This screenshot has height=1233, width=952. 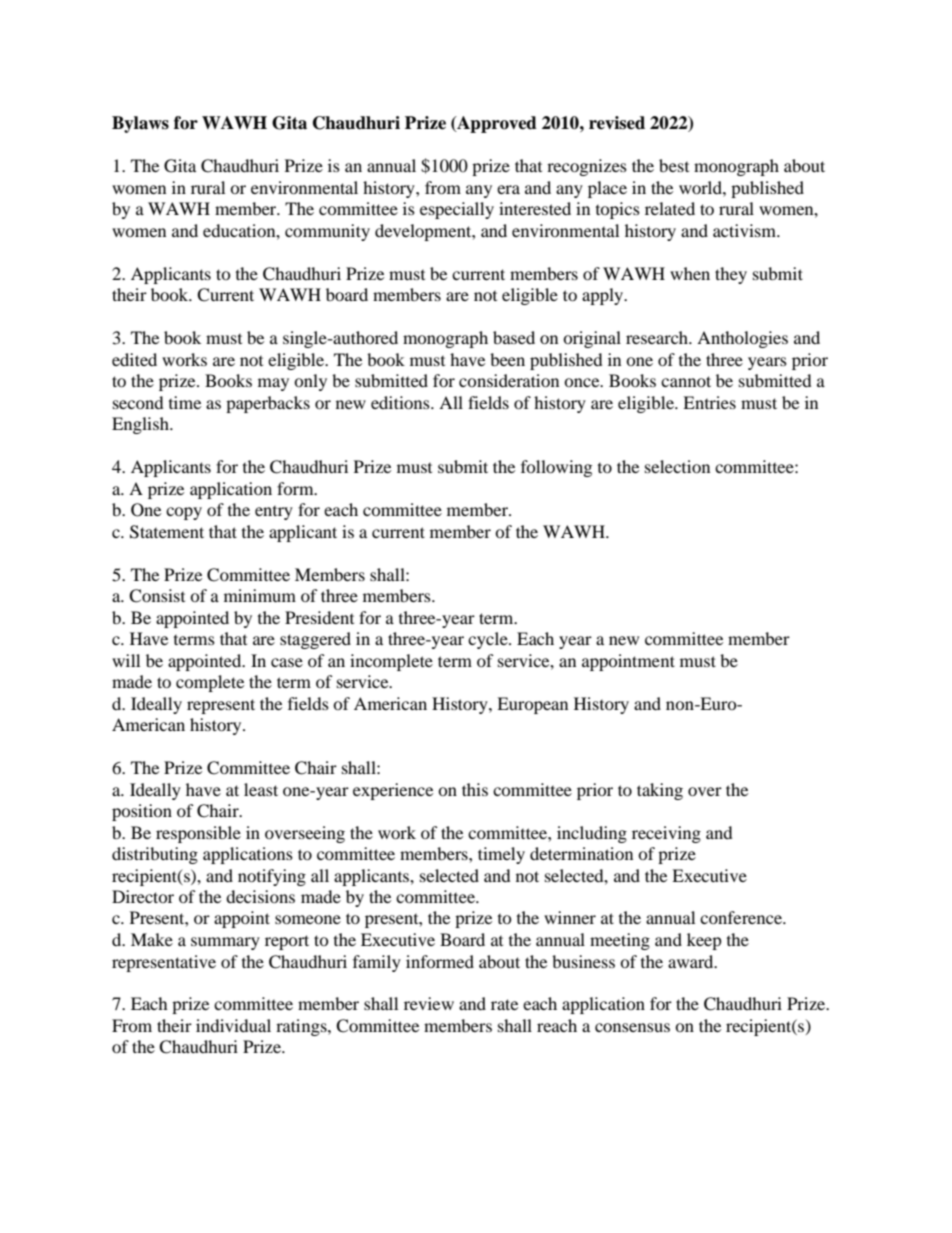 I want to click on taking, so click(x=660, y=791).
